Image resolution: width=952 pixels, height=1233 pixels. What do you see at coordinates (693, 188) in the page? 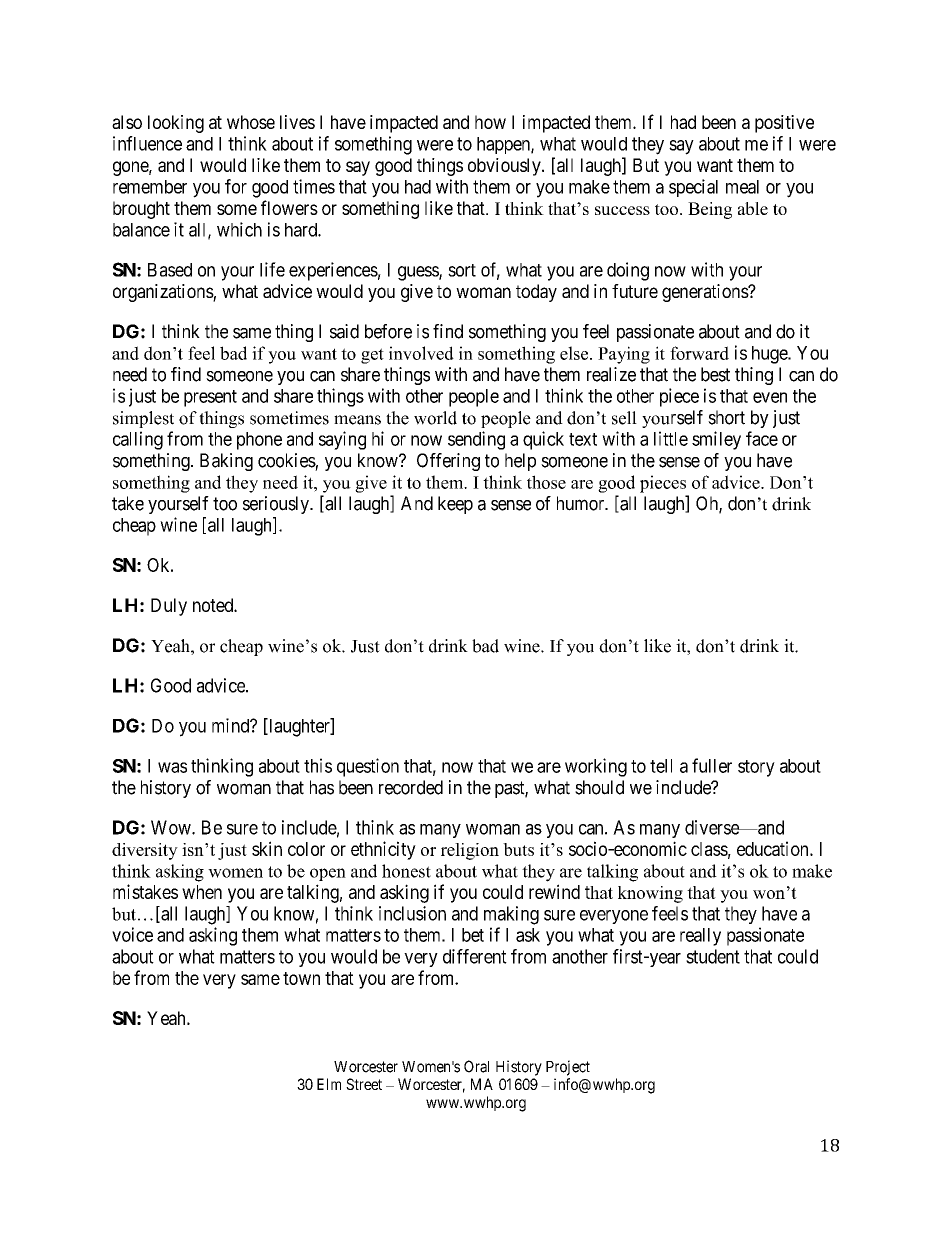
I see `special` at bounding box center [693, 188].
